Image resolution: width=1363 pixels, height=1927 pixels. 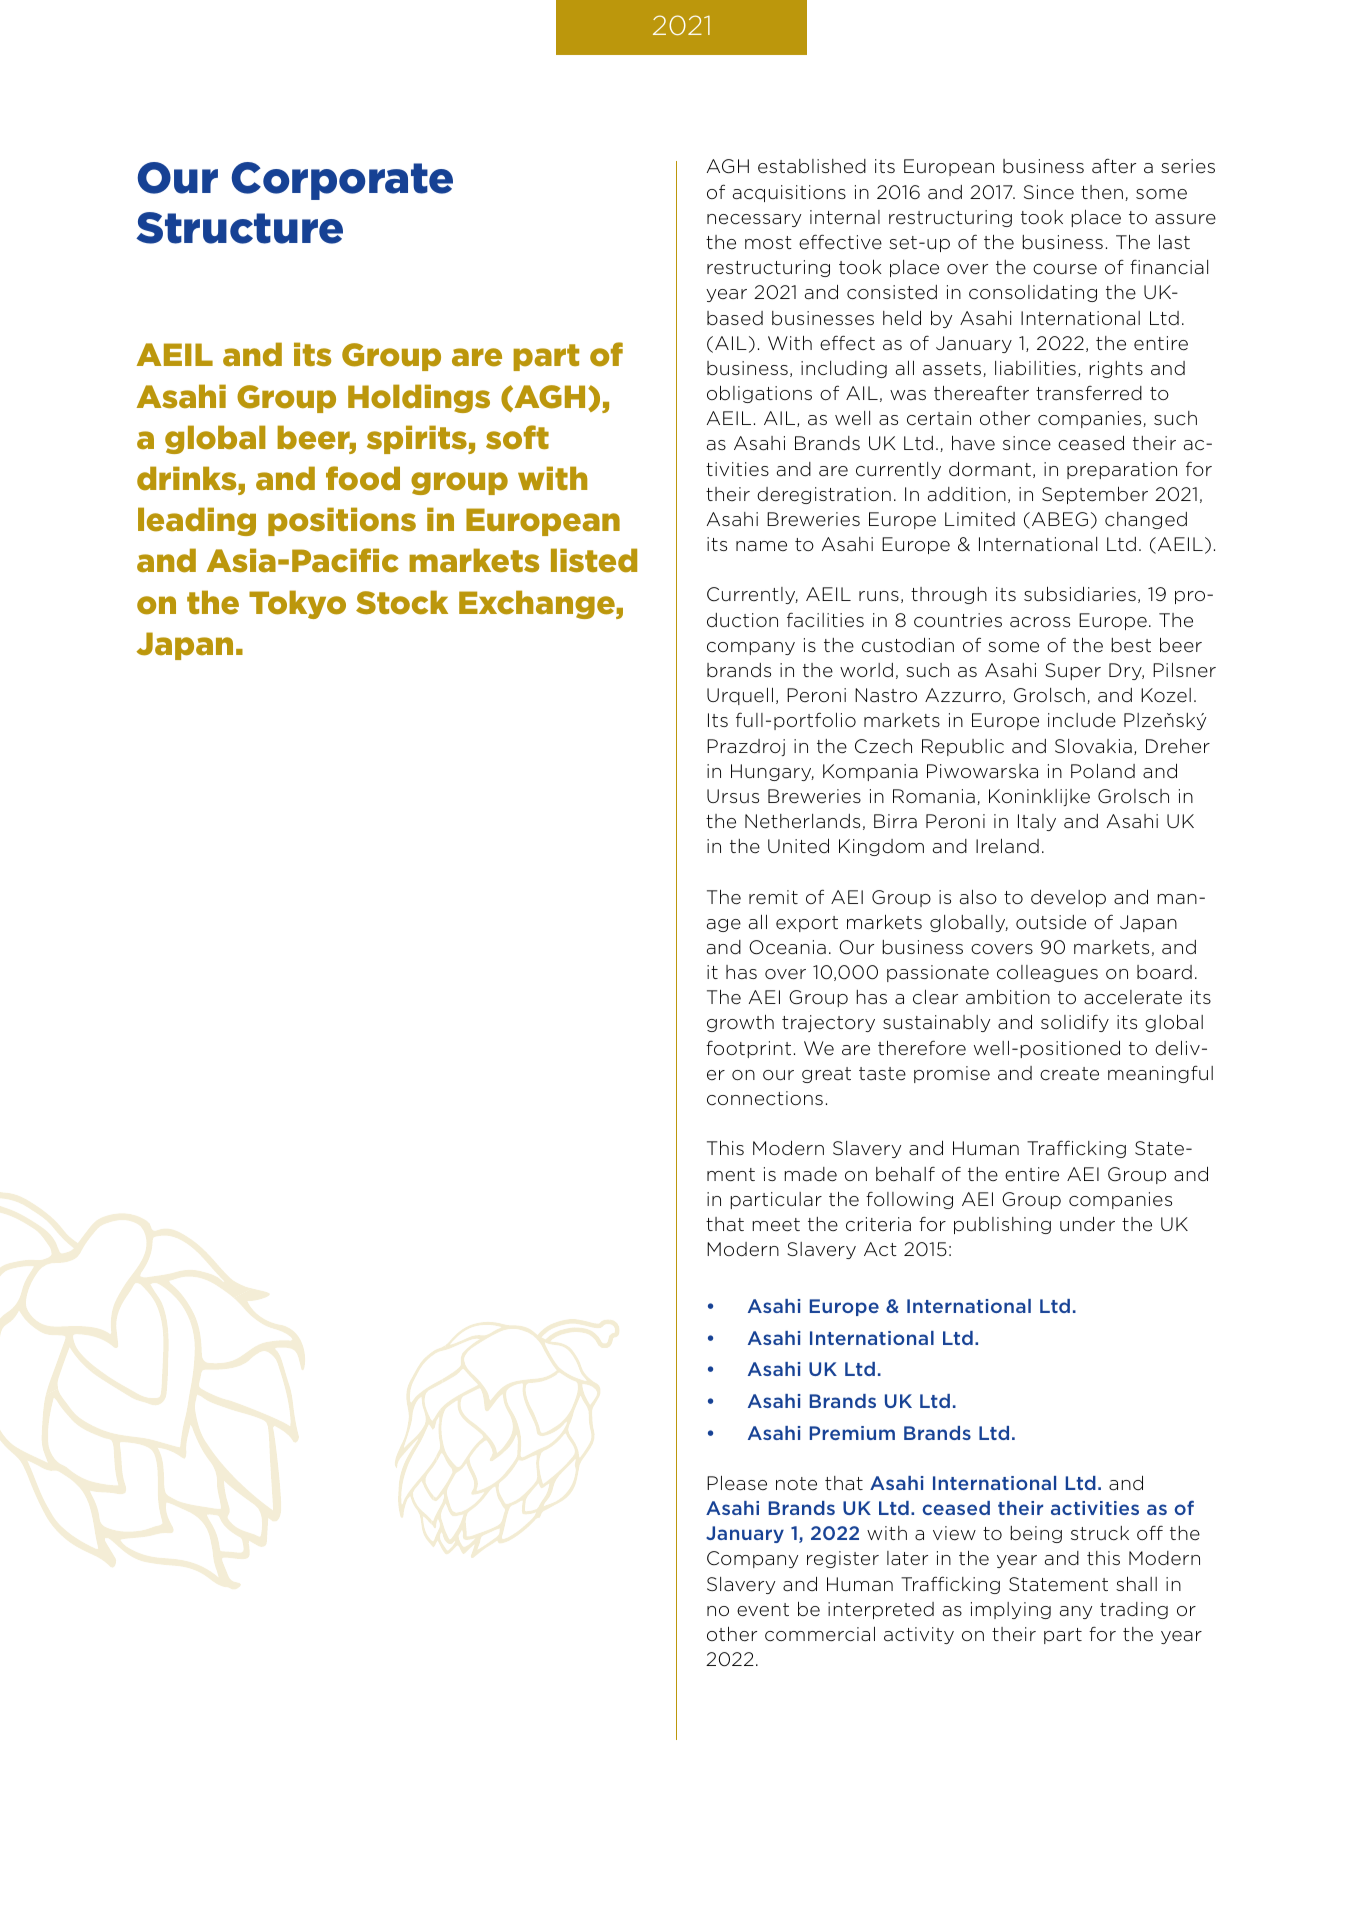 What do you see at coordinates (763, 1610) in the document?
I see `event` at bounding box center [763, 1610].
